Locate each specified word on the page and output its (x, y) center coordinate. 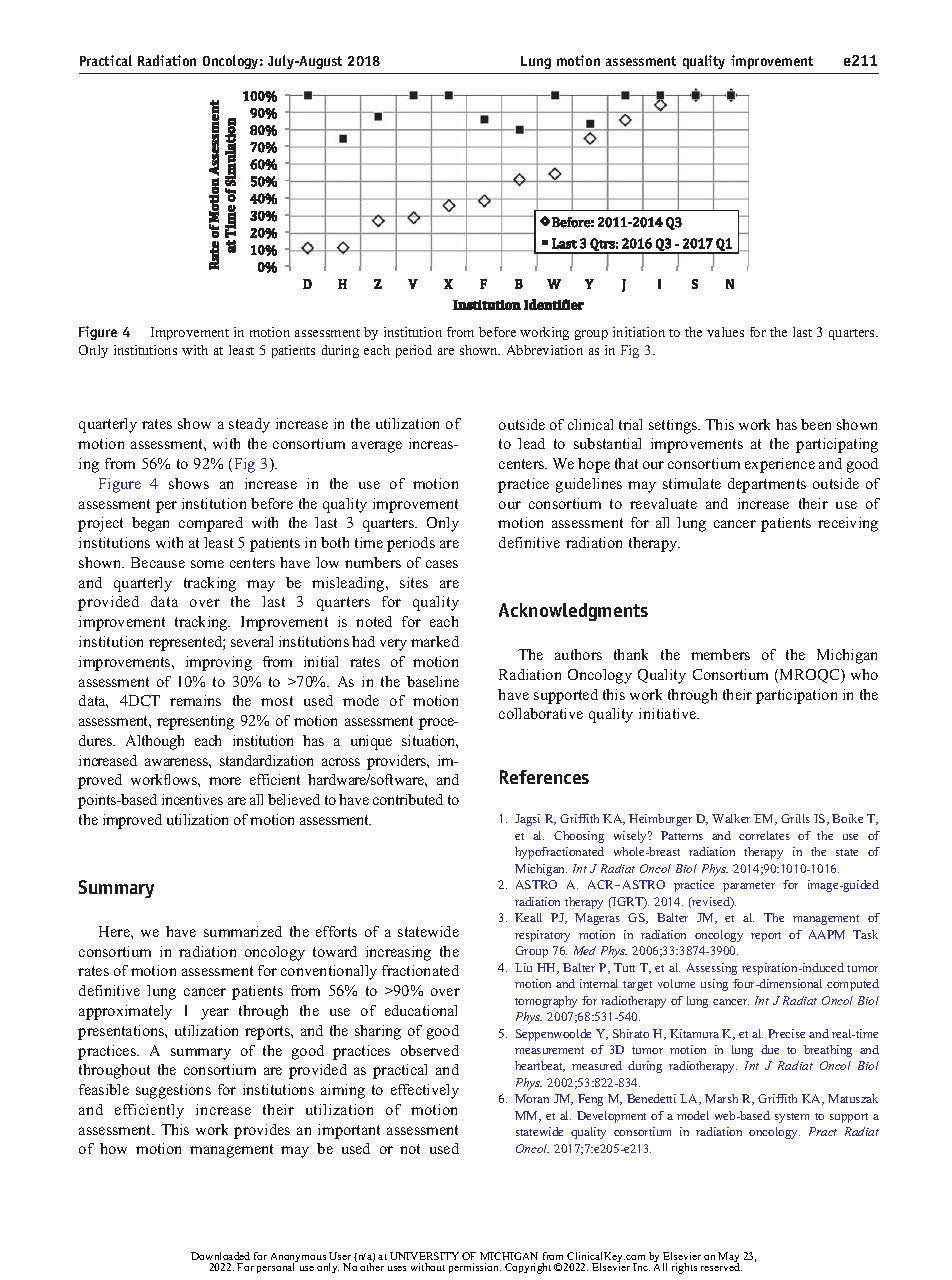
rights (684, 1268)
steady (249, 425)
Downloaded (220, 1256)
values (725, 332)
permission (475, 1268)
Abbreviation (545, 350)
